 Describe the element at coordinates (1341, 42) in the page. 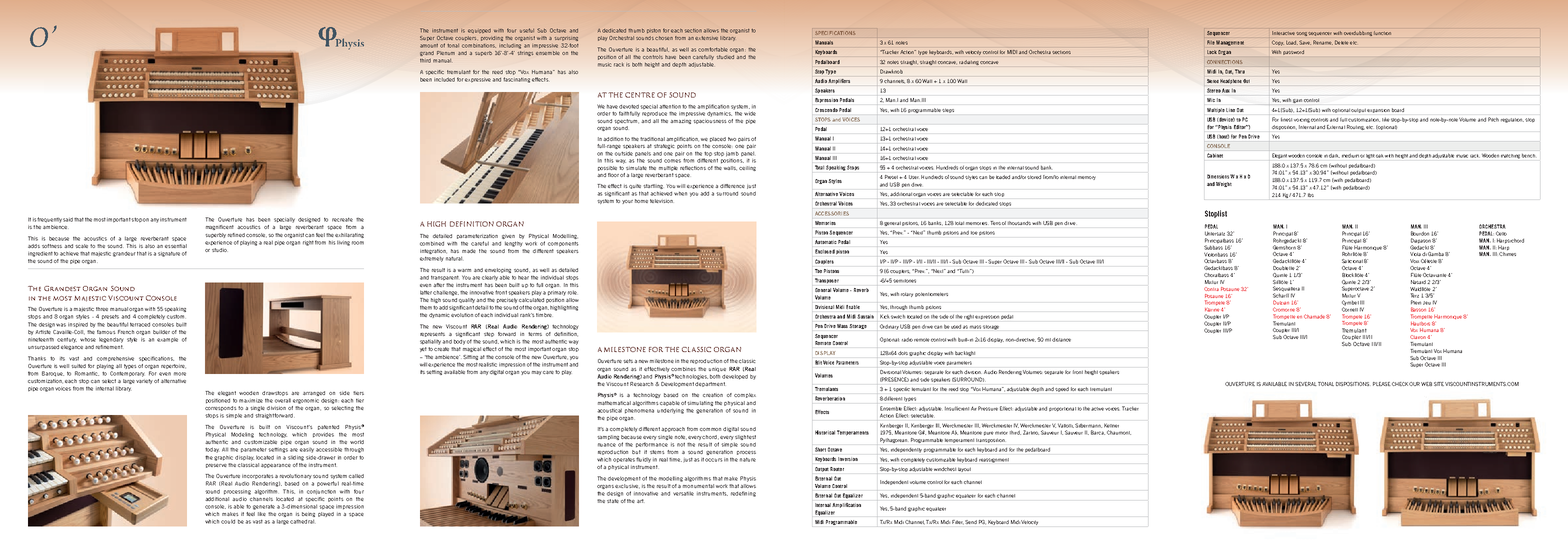

I see `Delete` at that location.
